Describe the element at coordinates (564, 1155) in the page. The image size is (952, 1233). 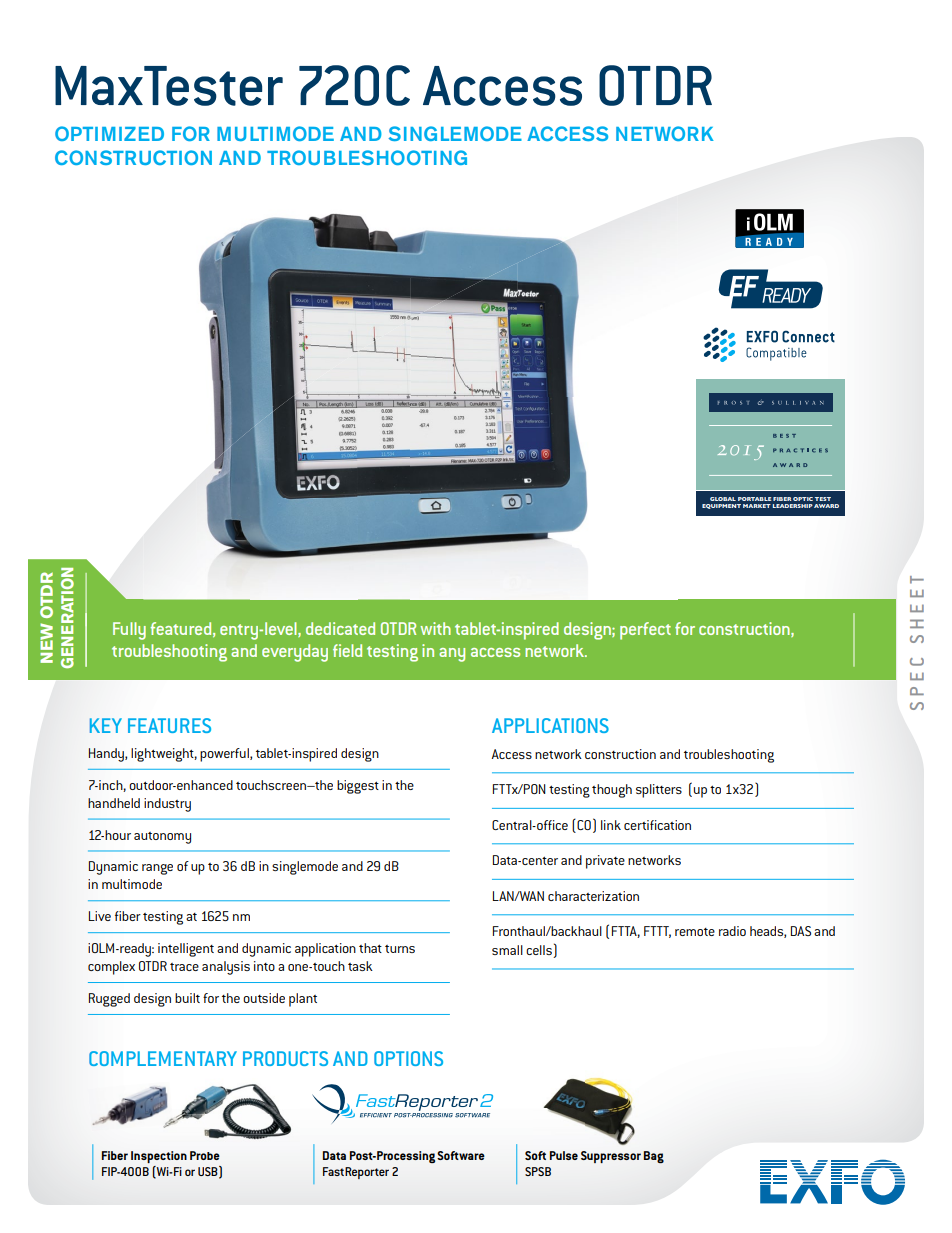
I see `Pulse` at that location.
